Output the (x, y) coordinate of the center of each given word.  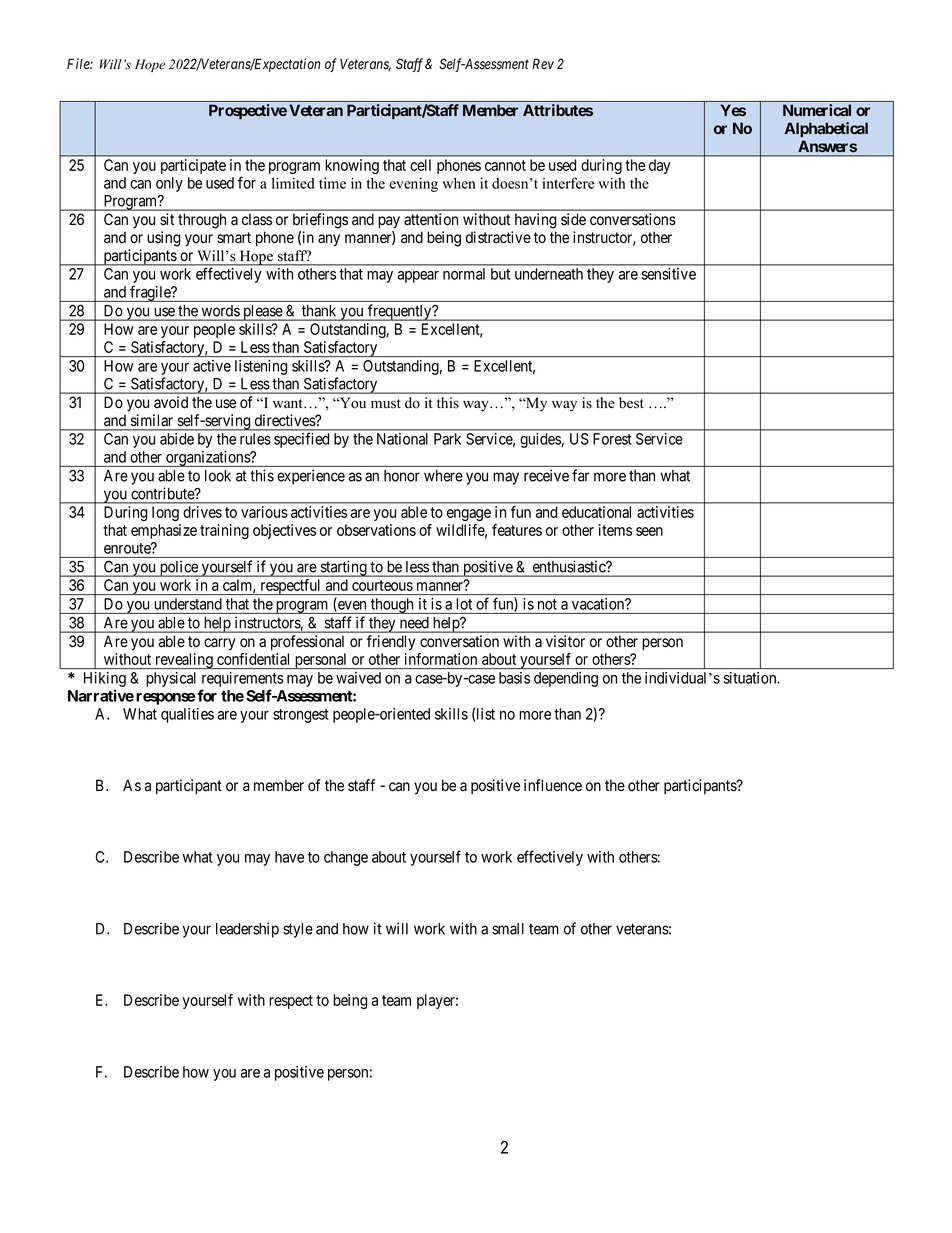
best (631, 403)
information (441, 659)
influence (553, 785)
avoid (171, 402)
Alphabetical (826, 129)
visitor (565, 641)
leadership (247, 930)
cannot (505, 165)
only (169, 184)
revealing (184, 661)
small (508, 929)
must (386, 404)
